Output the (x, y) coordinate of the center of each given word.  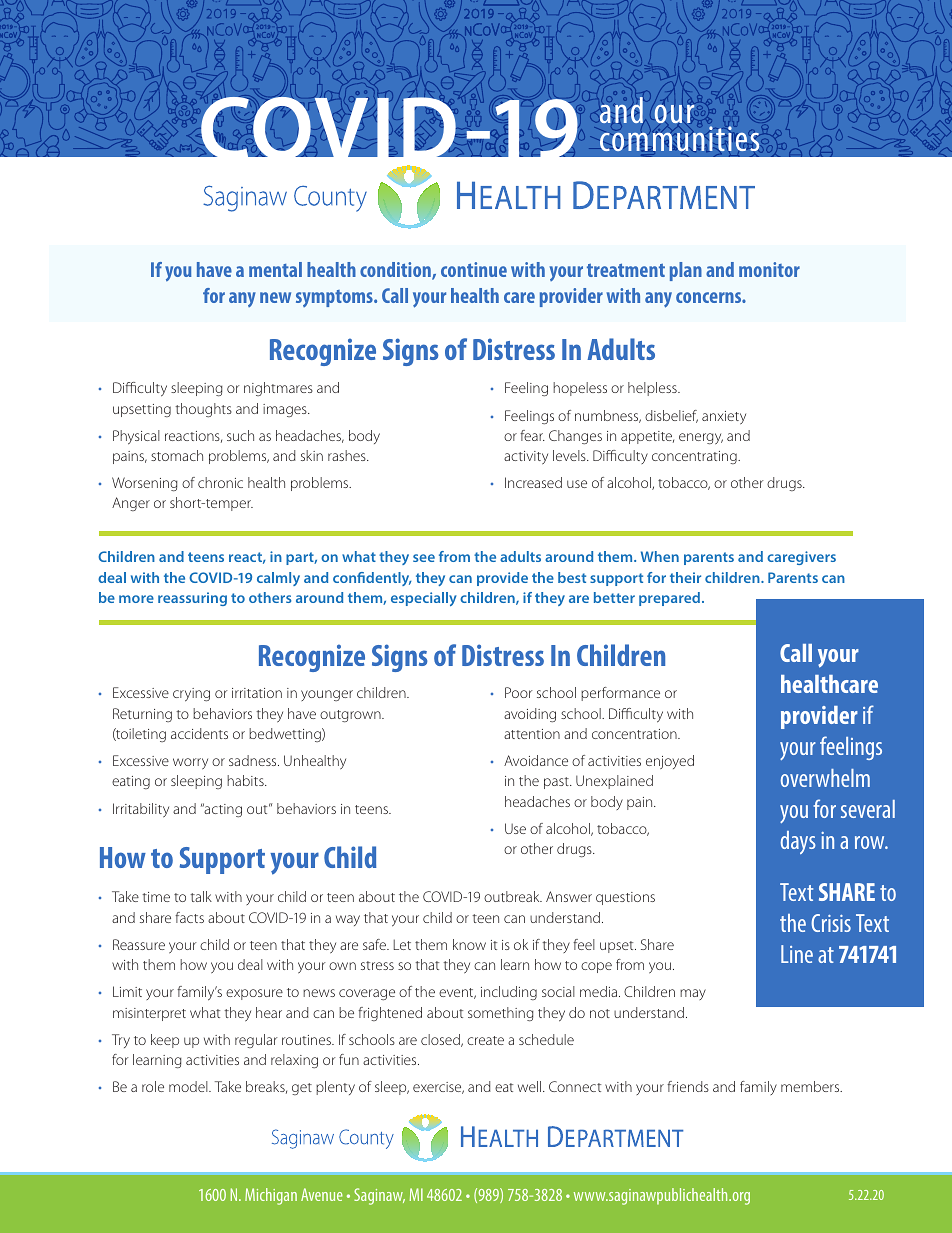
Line (797, 954)
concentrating (695, 457)
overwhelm (825, 778)
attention (532, 734)
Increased (533, 482)
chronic (220, 482)
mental (275, 269)
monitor (769, 269)
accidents (199, 733)
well (531, 1086)
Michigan (271, 1196)
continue (474, 269)
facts (189, 917)
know (469, 944)
